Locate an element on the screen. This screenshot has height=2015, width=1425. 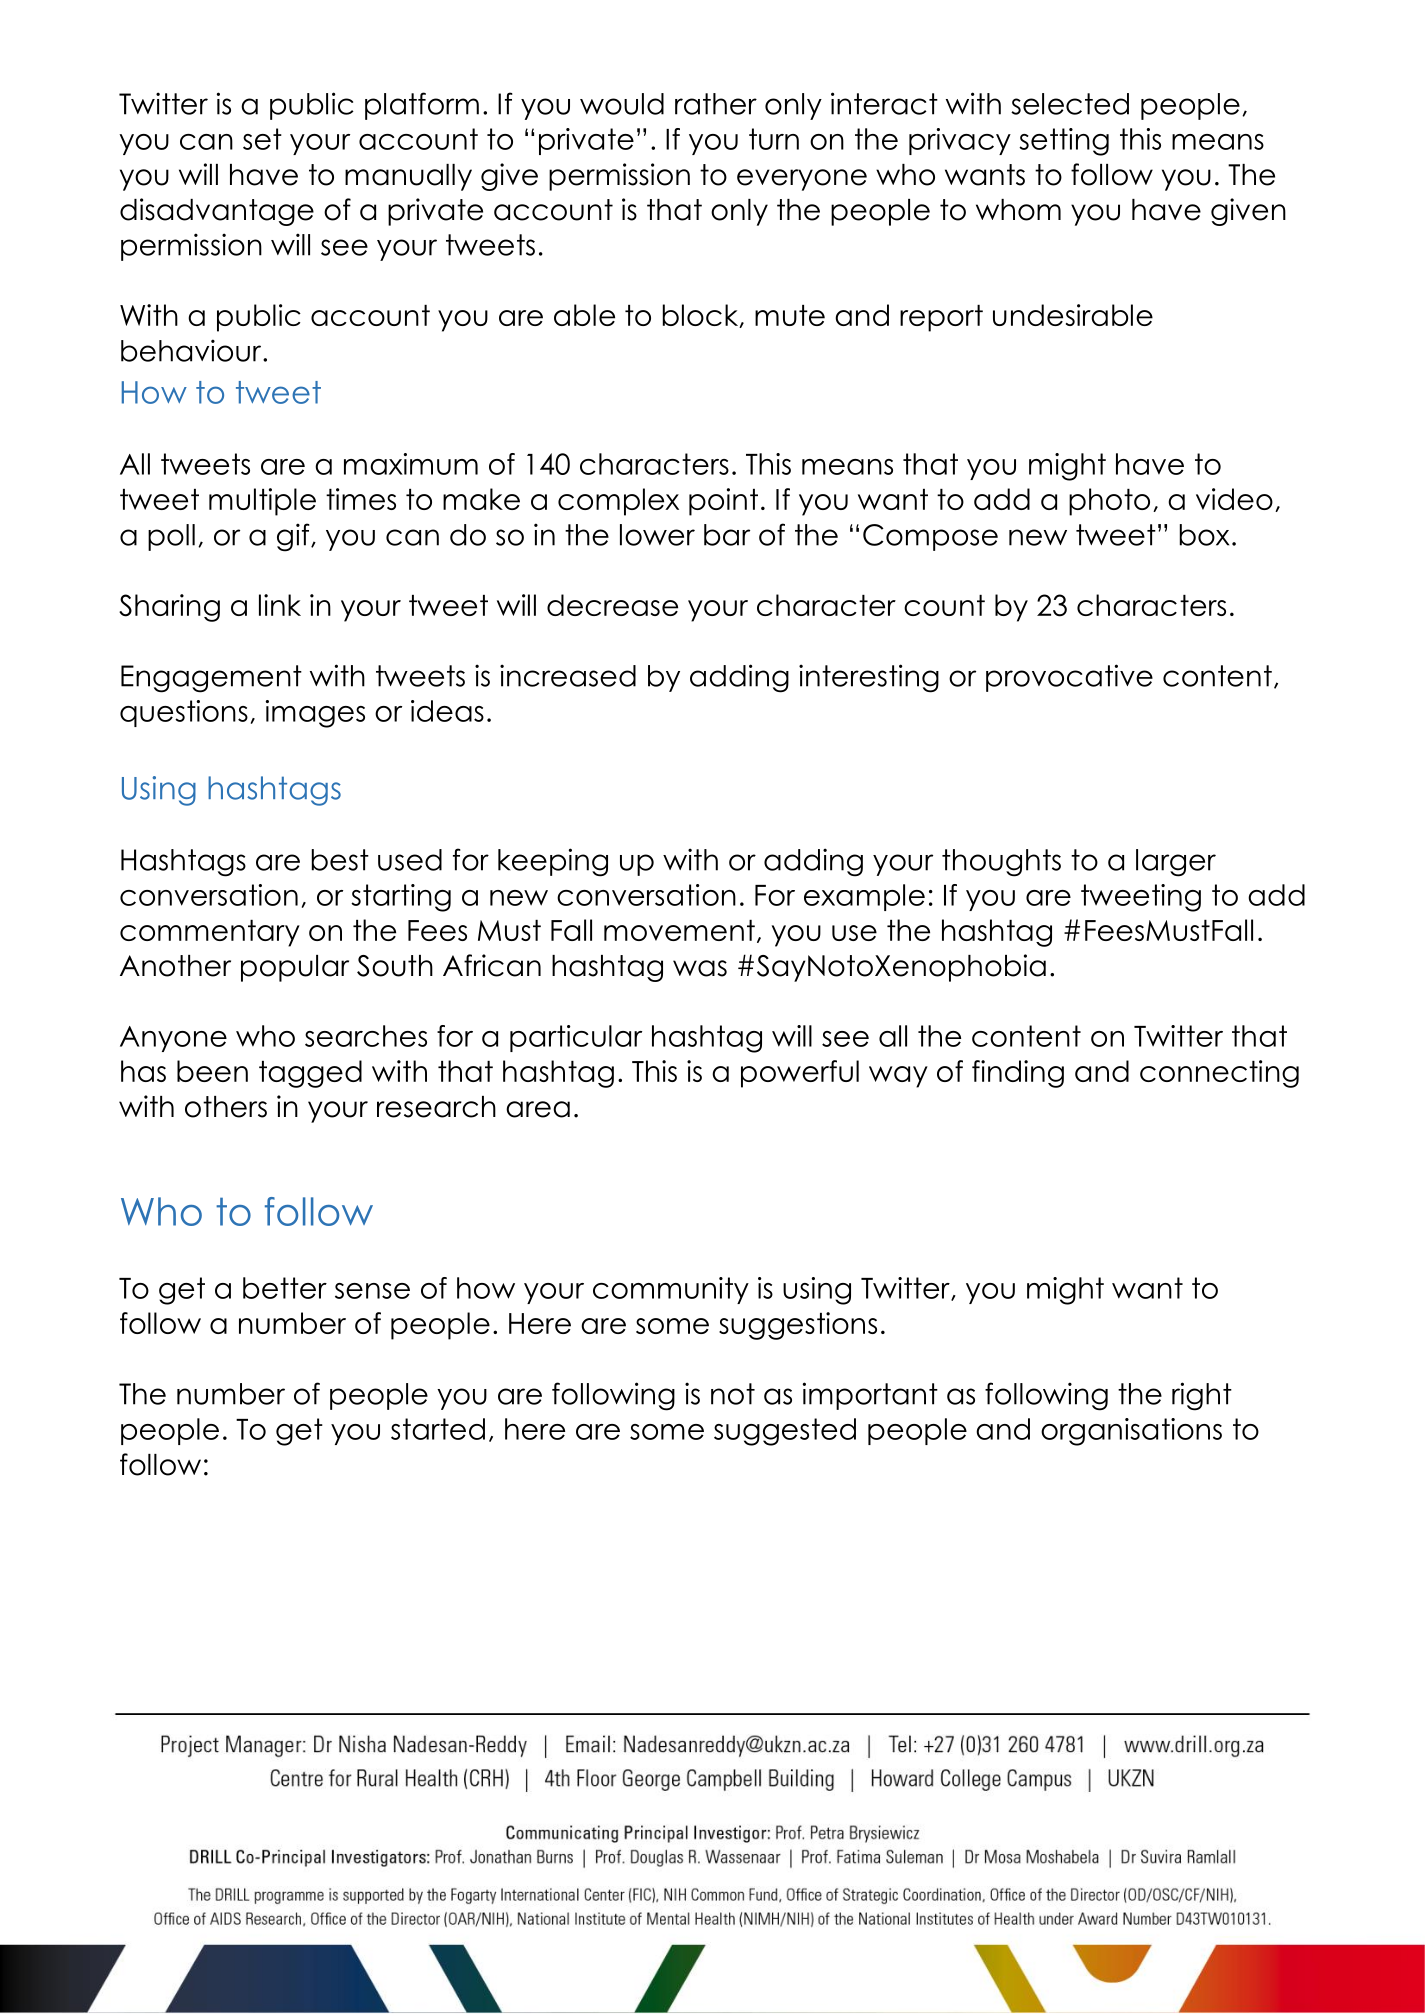
finding is located at coordinates (1018, 1074).
